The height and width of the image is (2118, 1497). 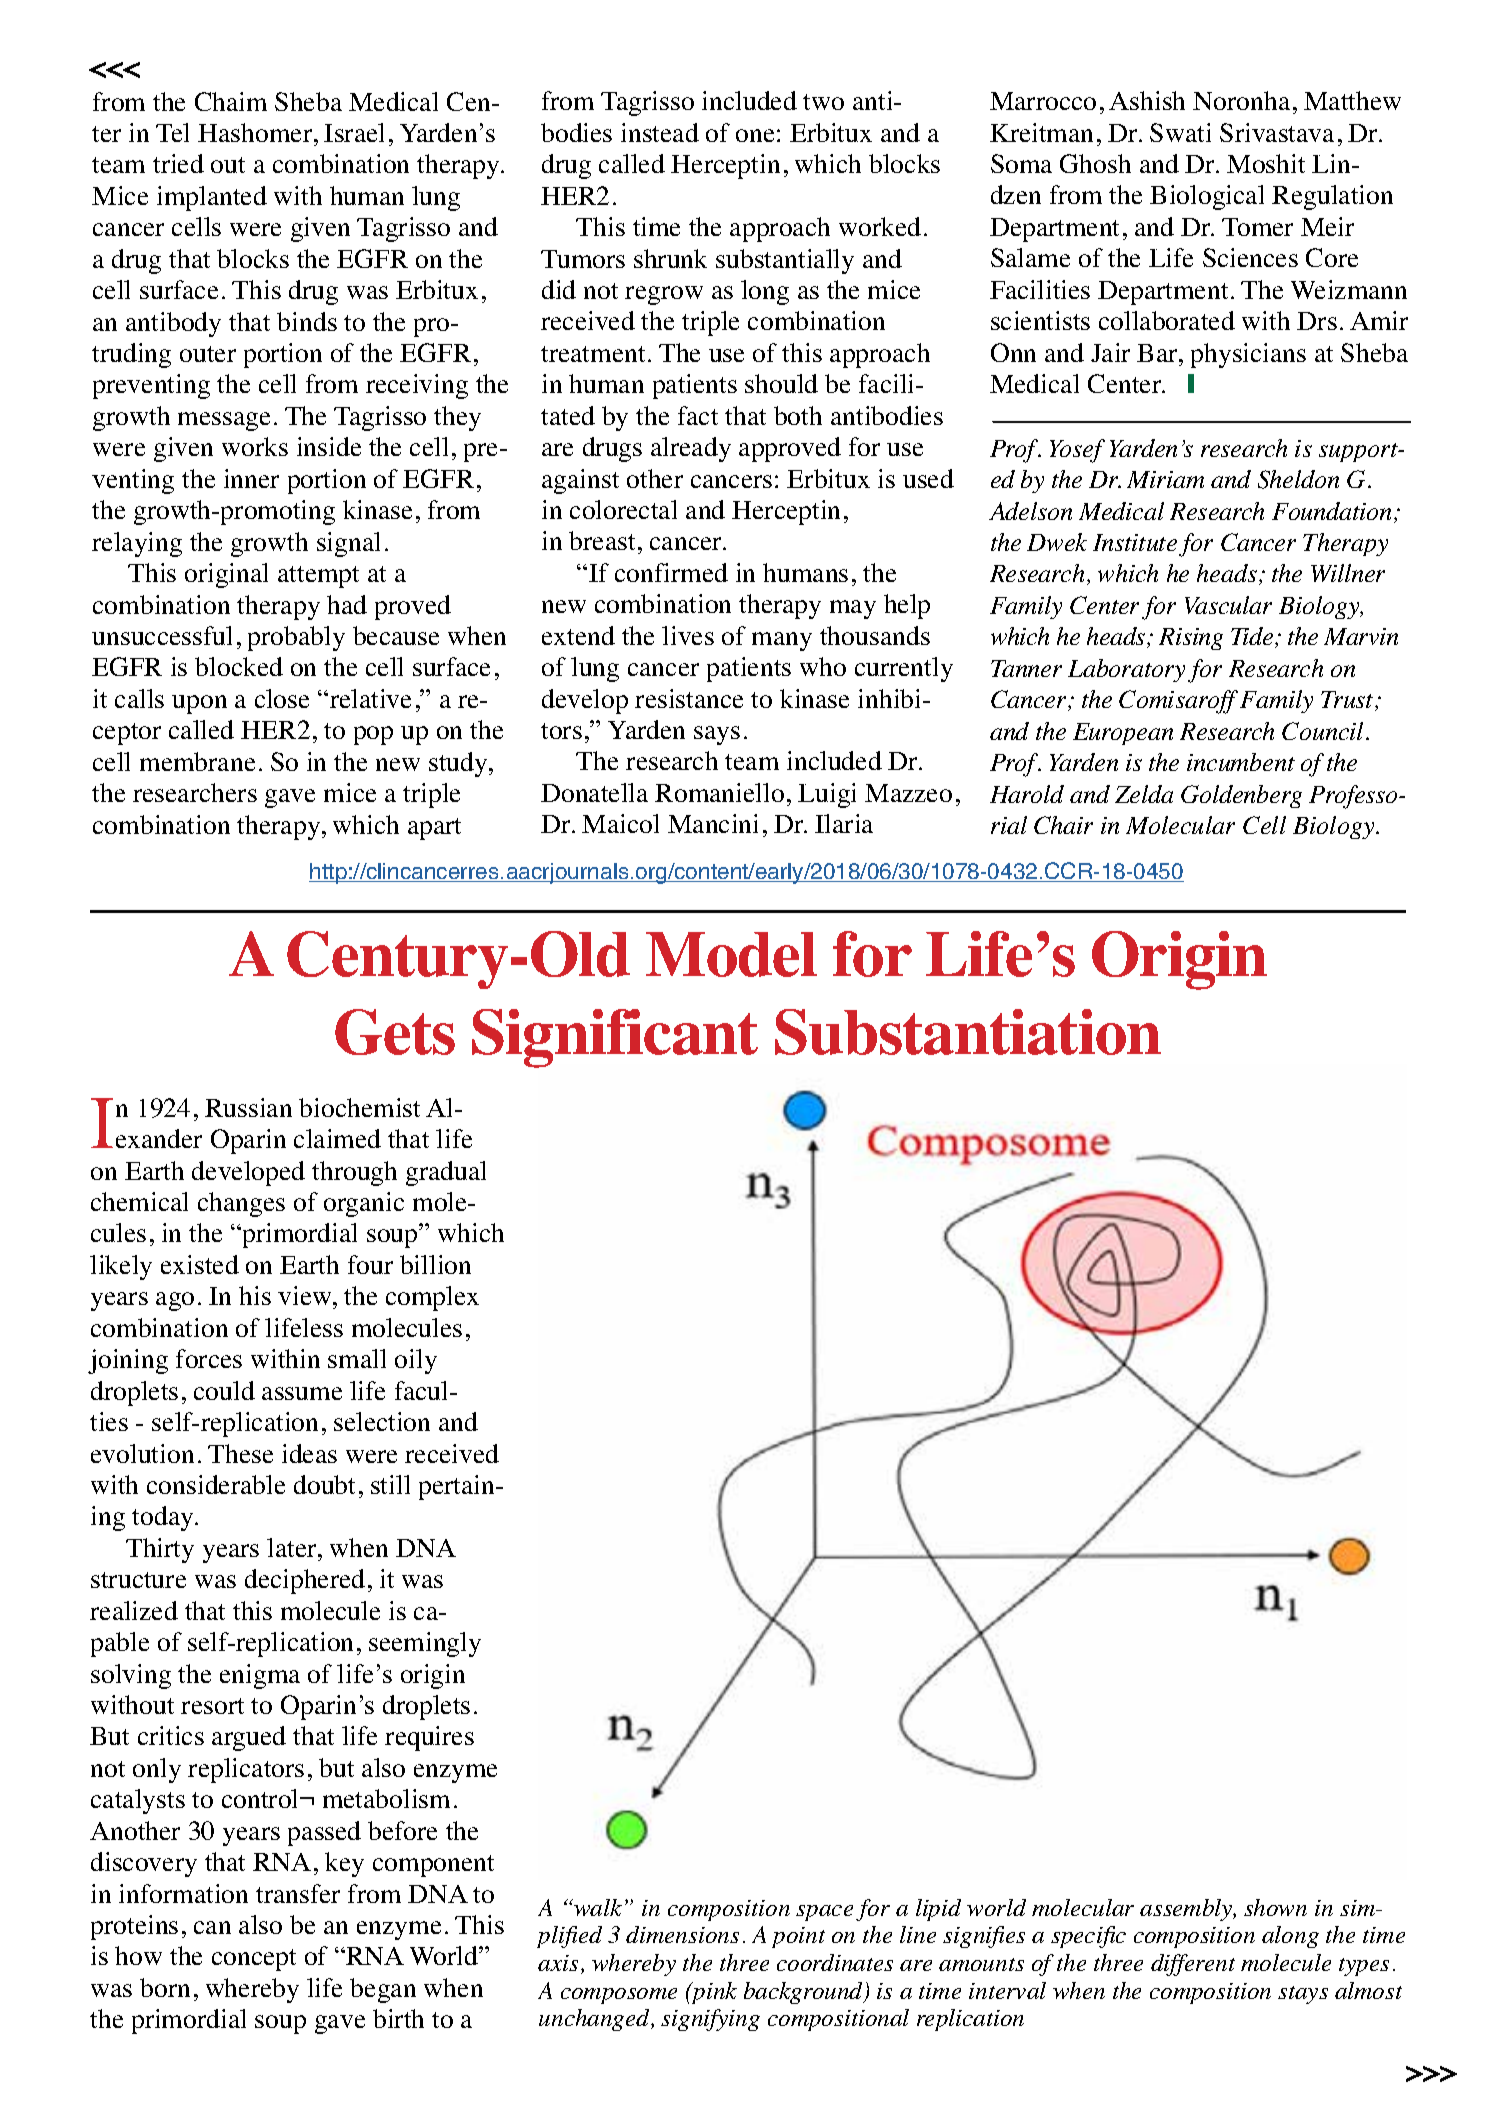 I want to click on Significant, so click(x=615, y=1038).
